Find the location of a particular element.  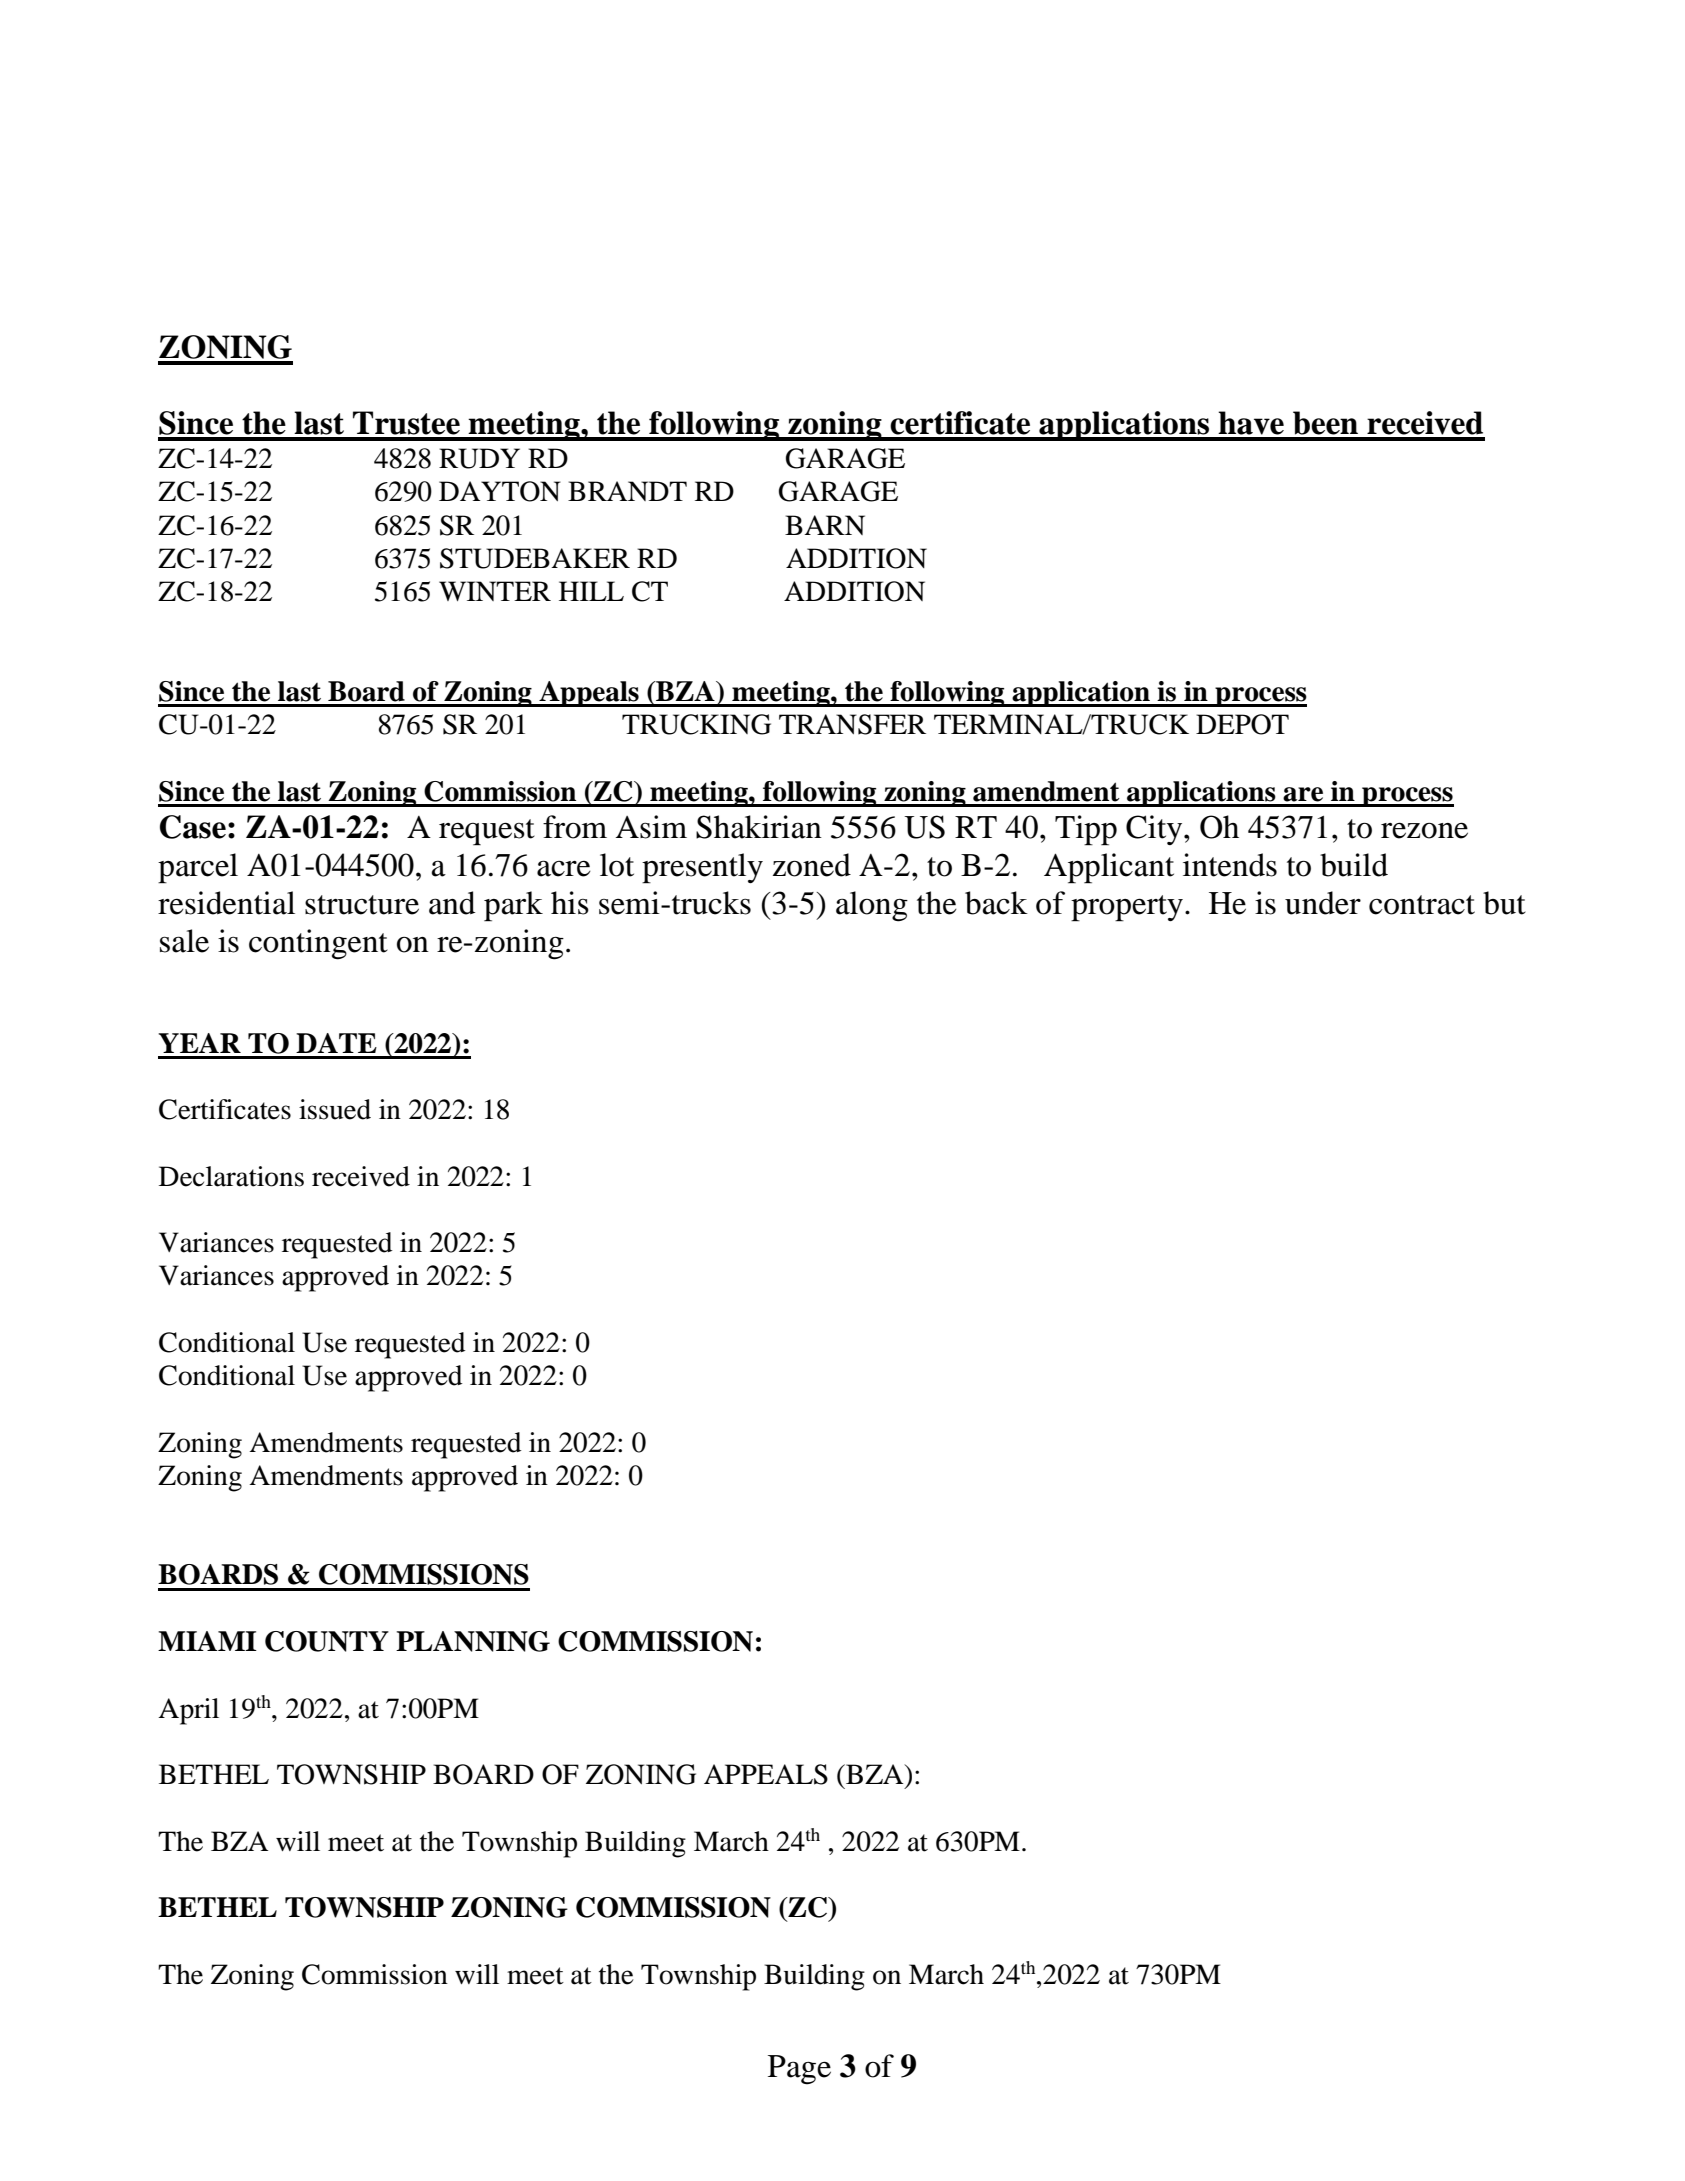

BARN is located at coordinates (825, 525).
